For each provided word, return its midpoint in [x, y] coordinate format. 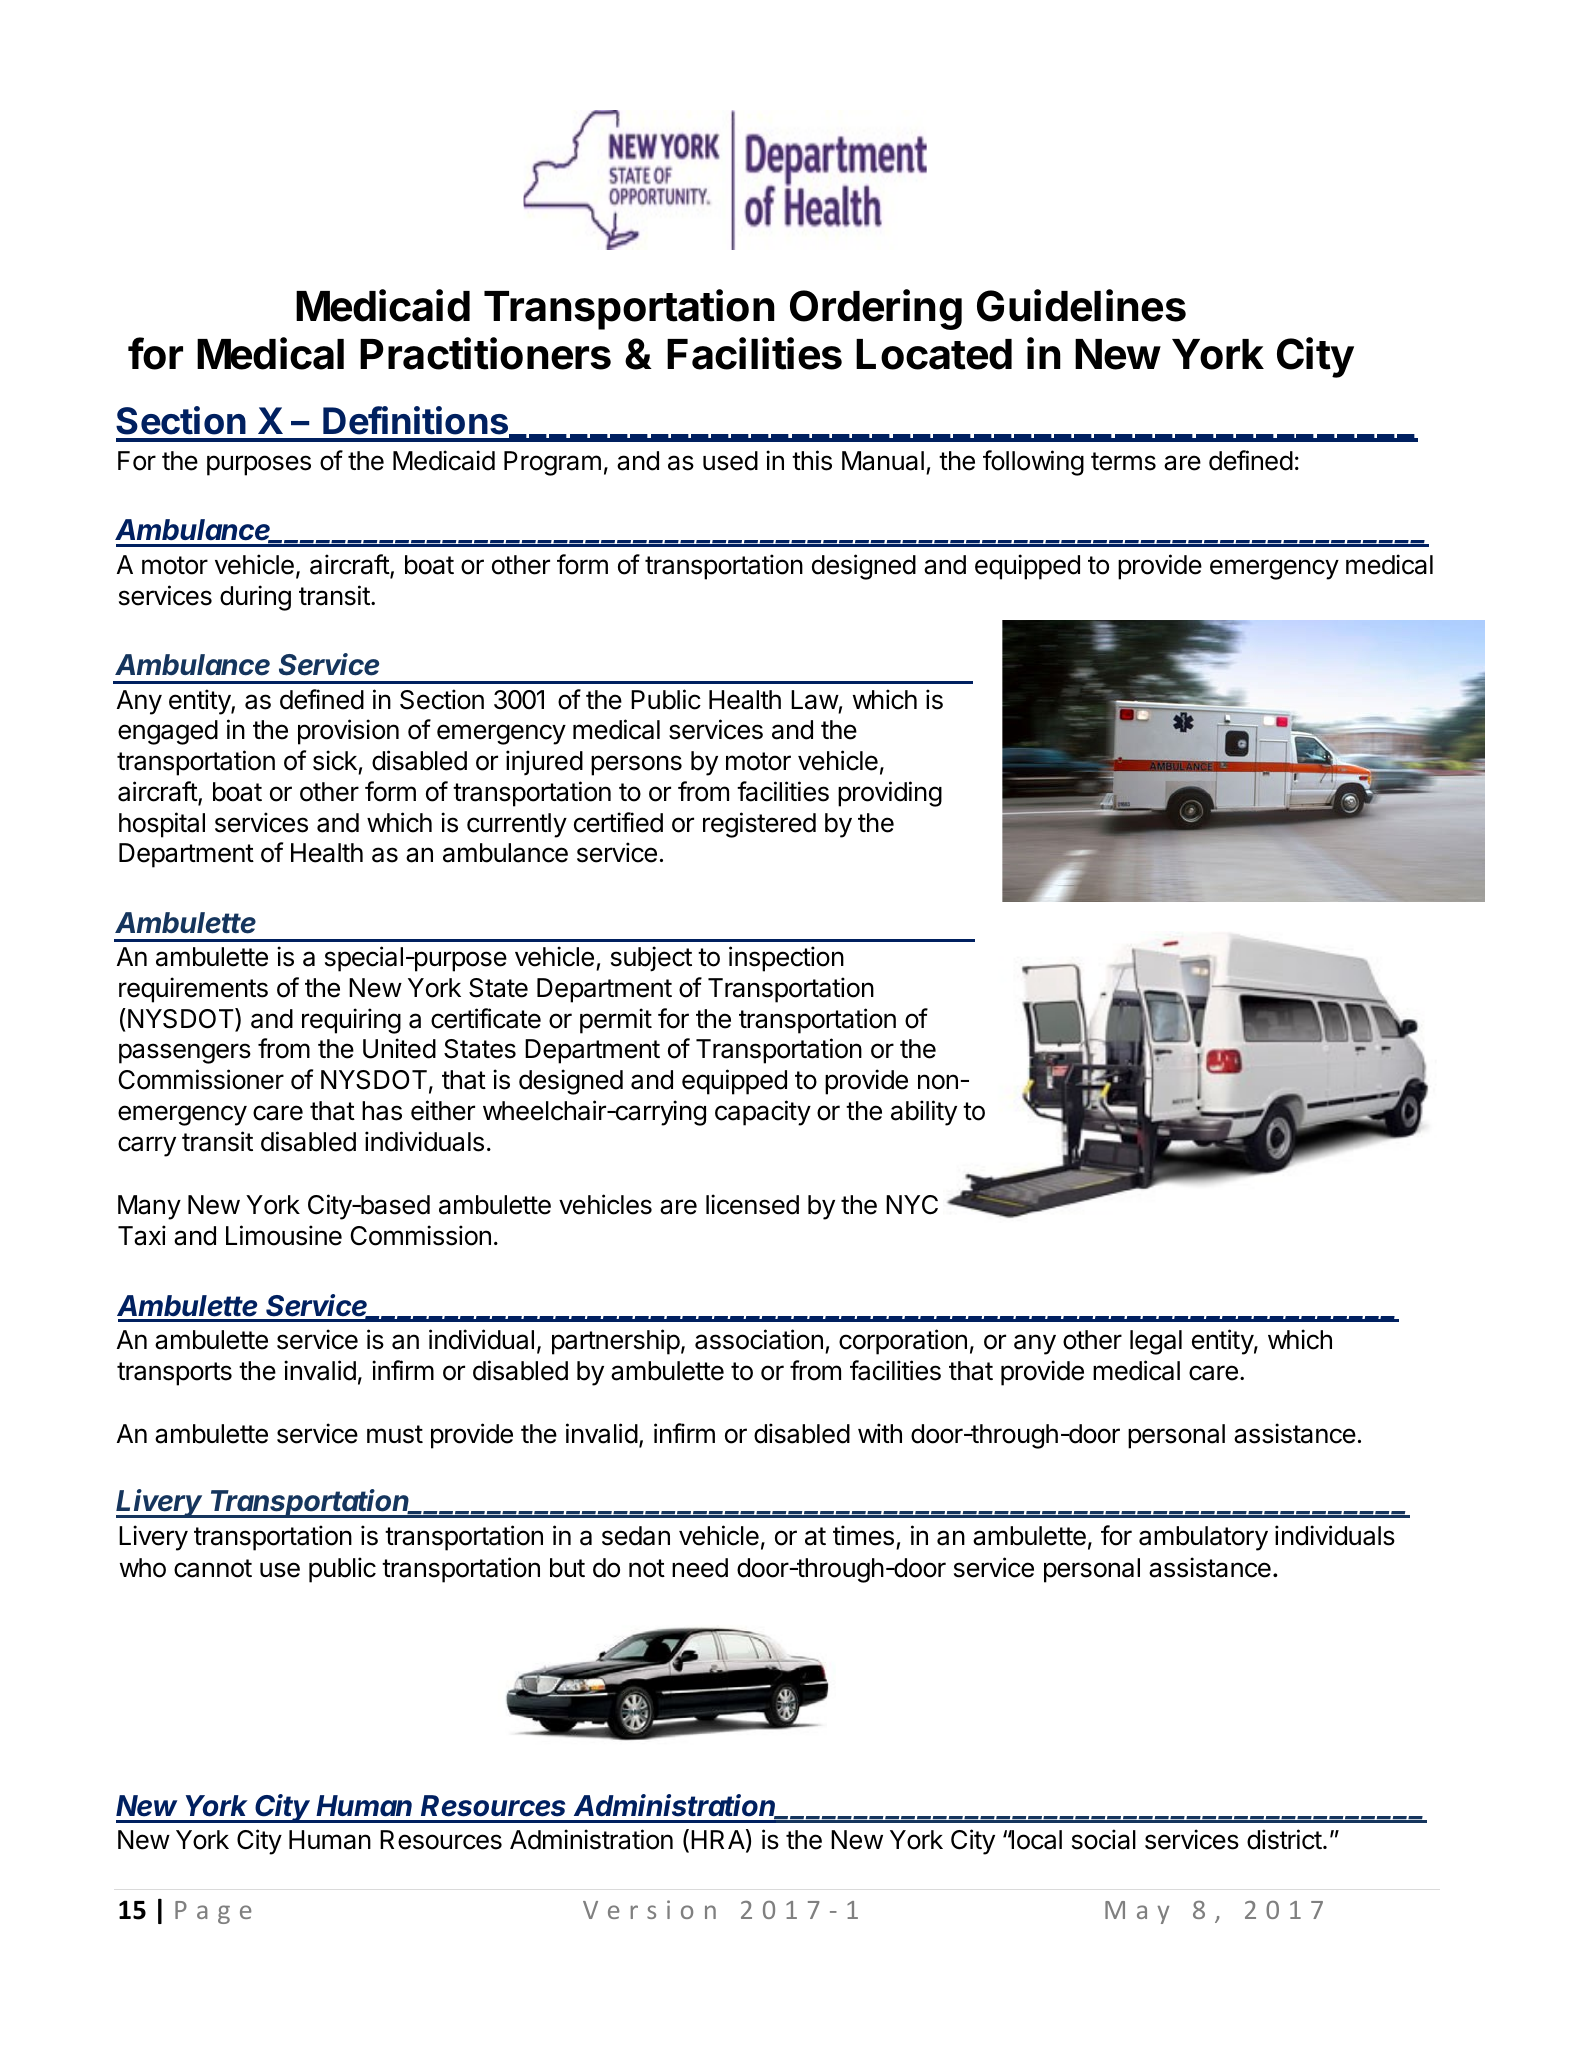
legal [1156, 1342]
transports [174, 1374]
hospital [162, 825]
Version [649, 1909]
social [1104, 1839]
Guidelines [1081, 305]
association [759, 1339]
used [730, 461]
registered [759, 825]
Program [552, 463]
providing [890, 794]
